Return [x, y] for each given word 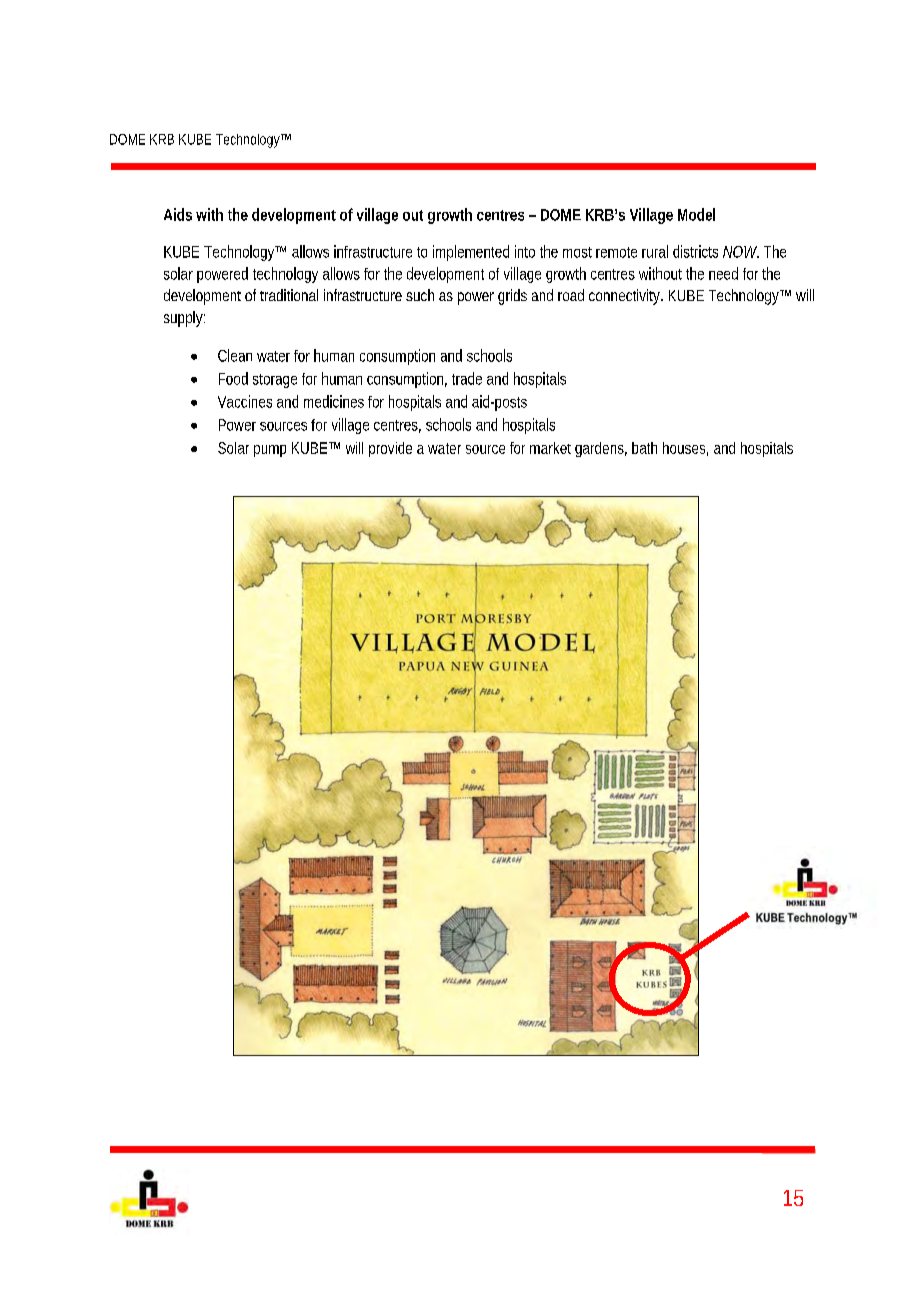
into [525, 251]
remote [616, 252]
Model [696, 214]
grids [512, 297]
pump [270, 451]
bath [644, 448]
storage [275, 381]
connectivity [626, 297]
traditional [289, 295]
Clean [235, 355]
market [550, 448]
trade [467, 378]
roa [567, 296]
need [723, 273]
